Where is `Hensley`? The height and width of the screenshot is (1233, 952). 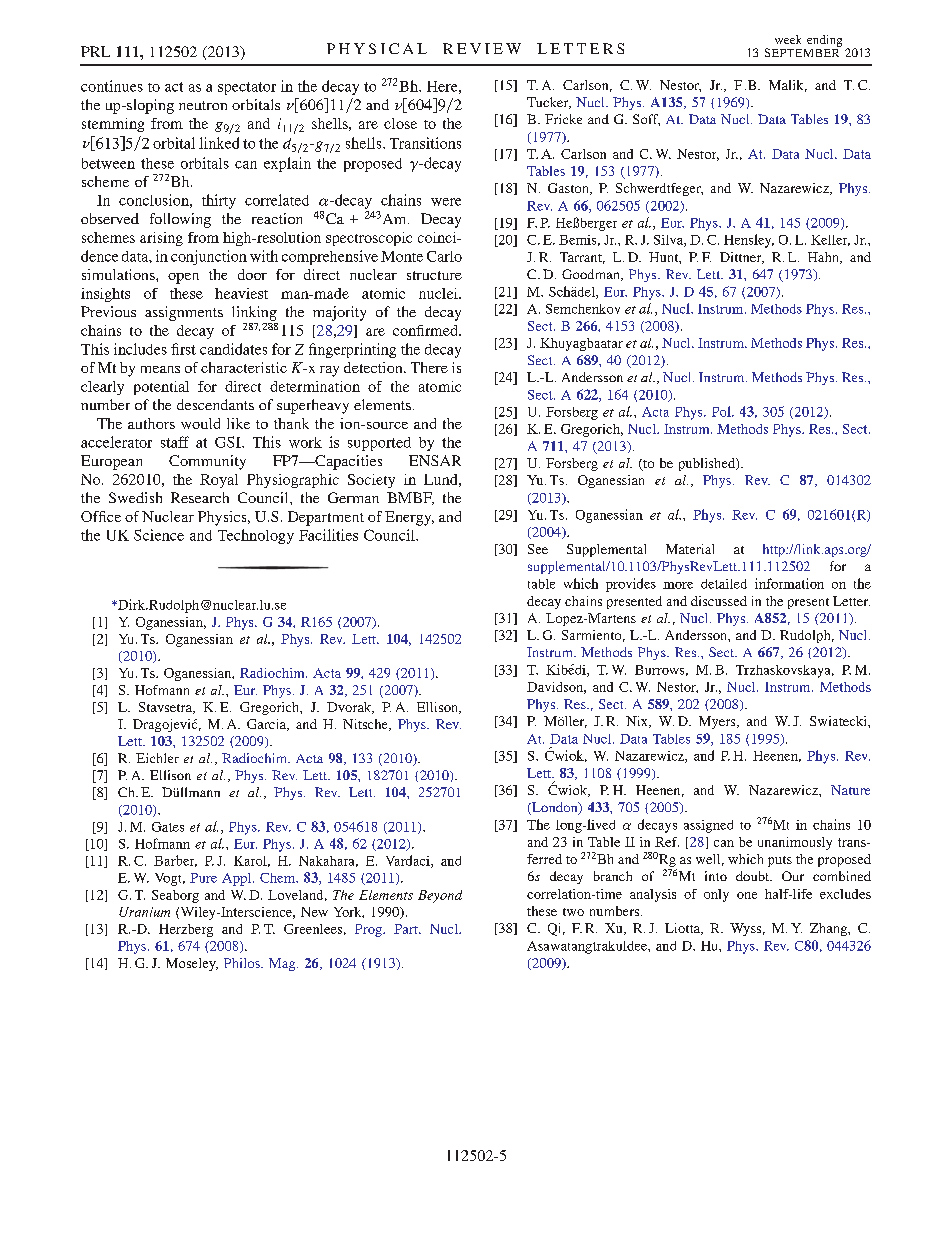
Hensley is located at coordinates (749, 241).
